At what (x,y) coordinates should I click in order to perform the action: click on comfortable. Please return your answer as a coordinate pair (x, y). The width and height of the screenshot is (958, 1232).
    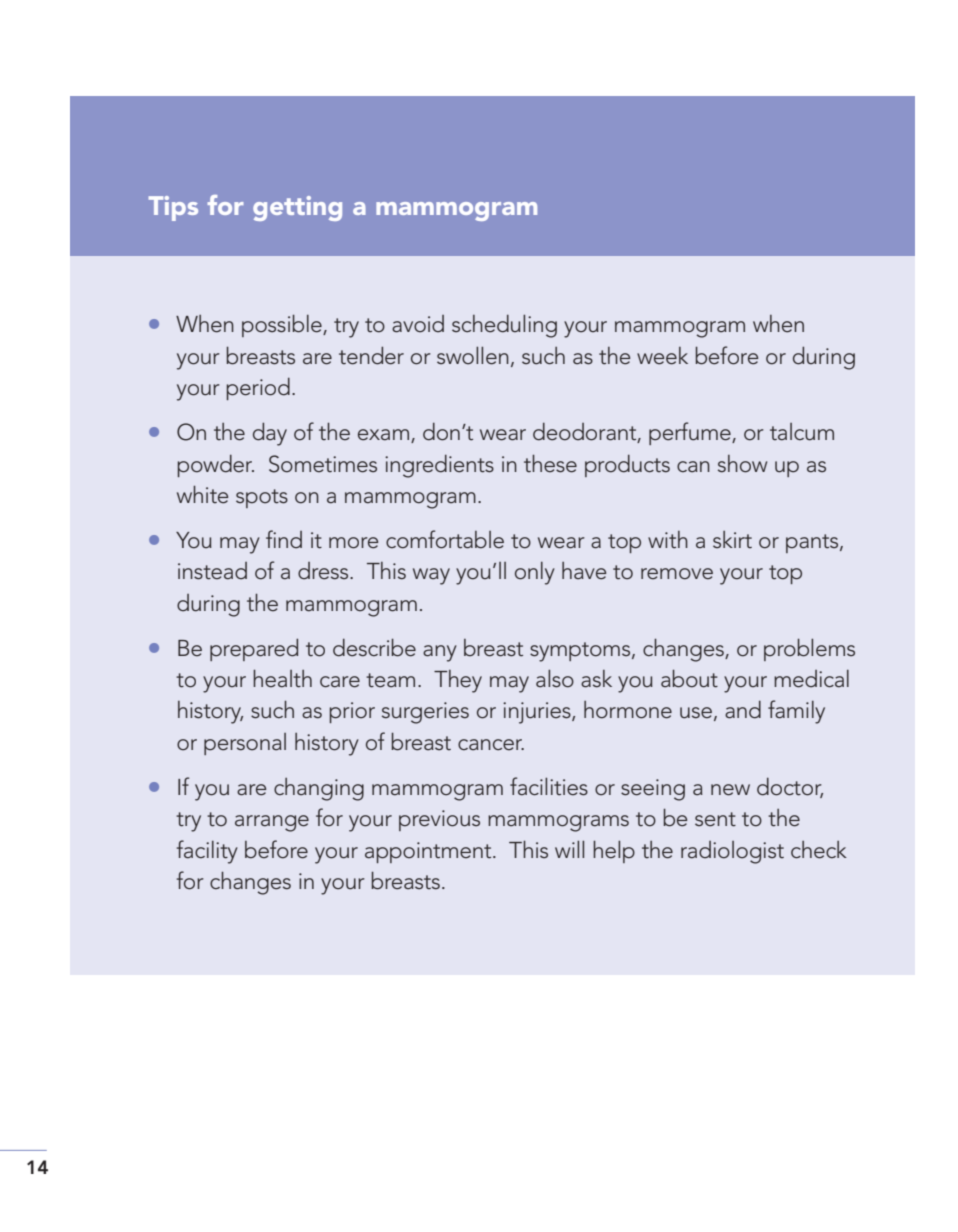
    Looking at the image, I should click on (445, 539).
